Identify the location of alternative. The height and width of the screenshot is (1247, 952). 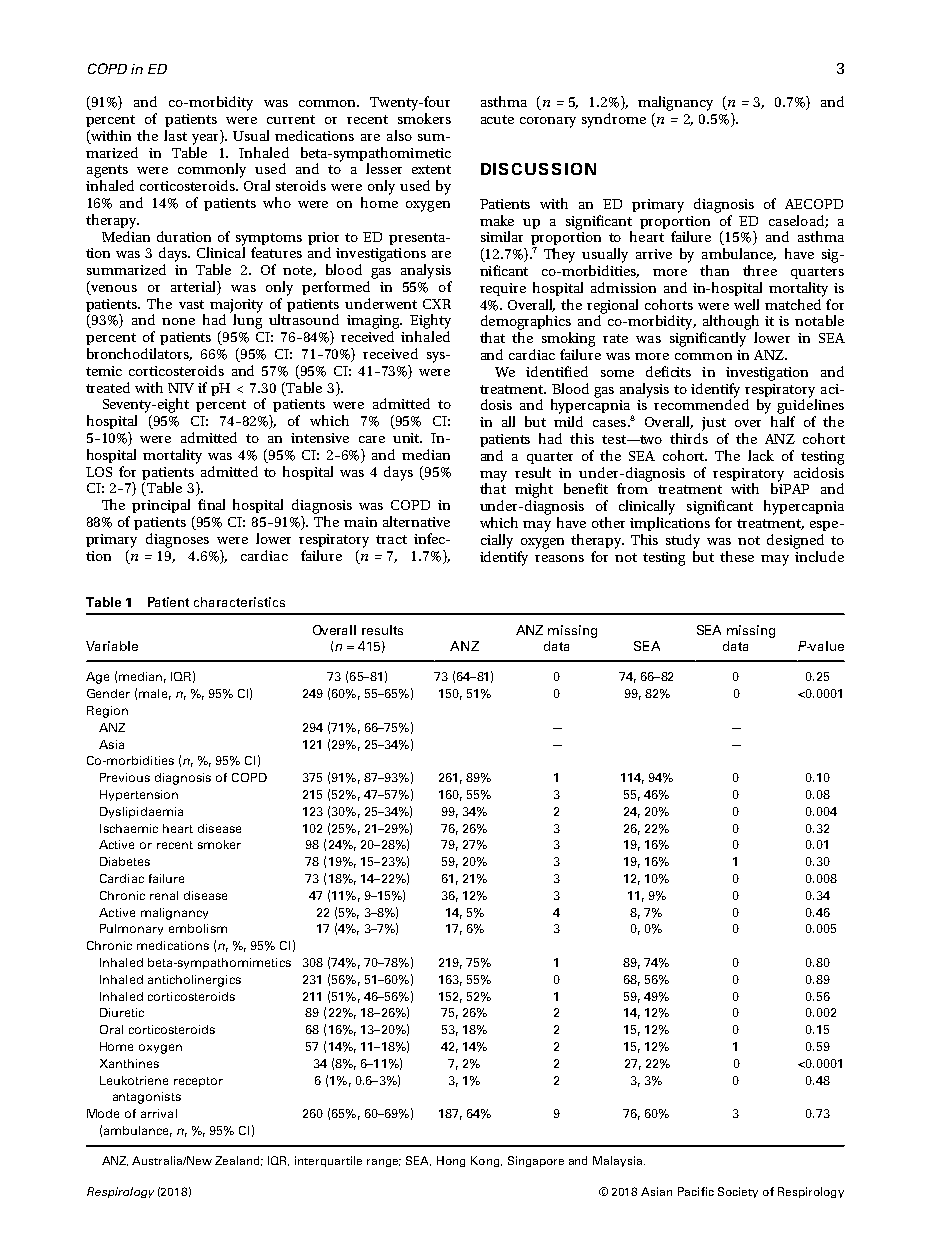
(416, 521).
